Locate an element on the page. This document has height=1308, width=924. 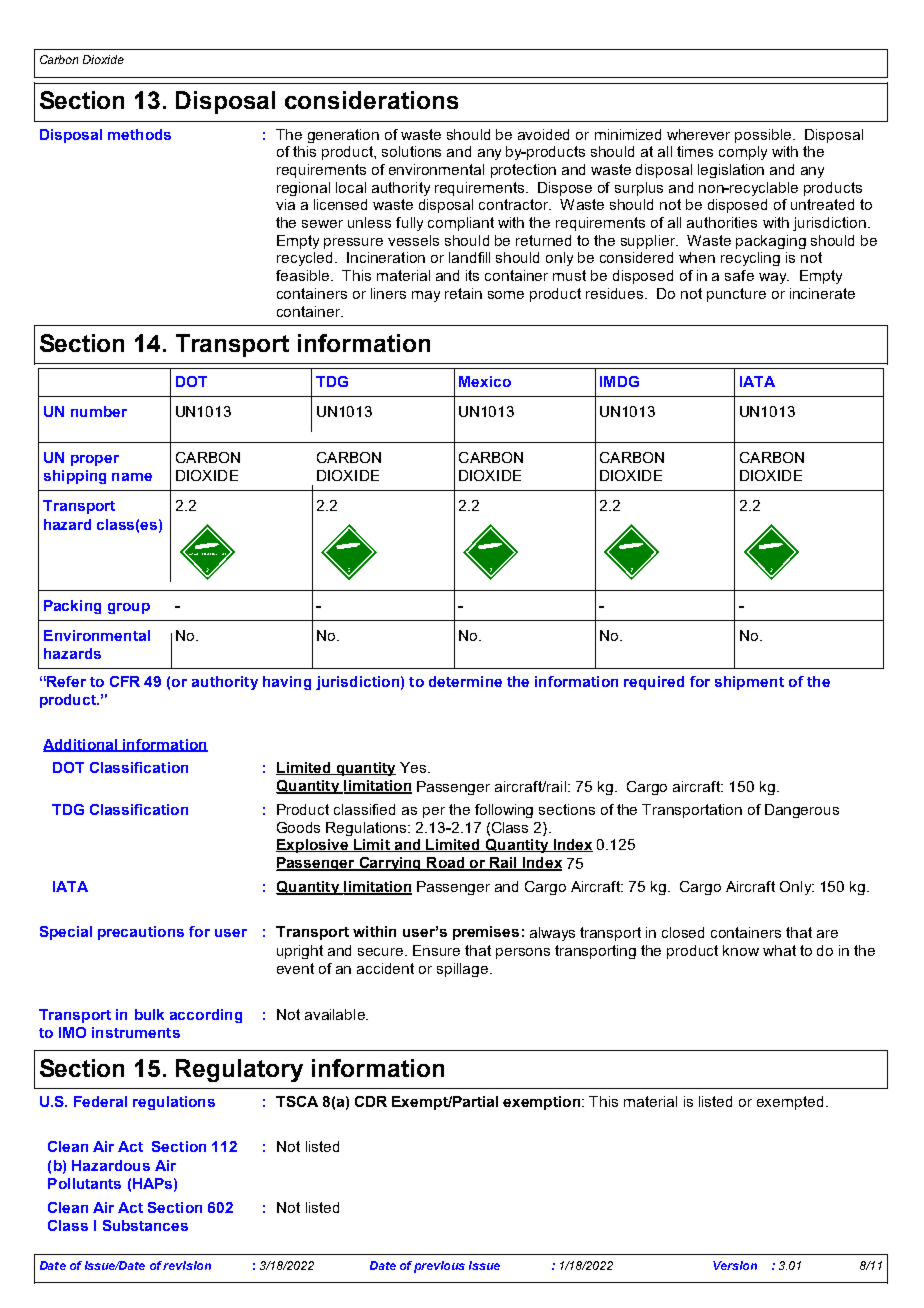
know is located at coordinates (741, 950).
